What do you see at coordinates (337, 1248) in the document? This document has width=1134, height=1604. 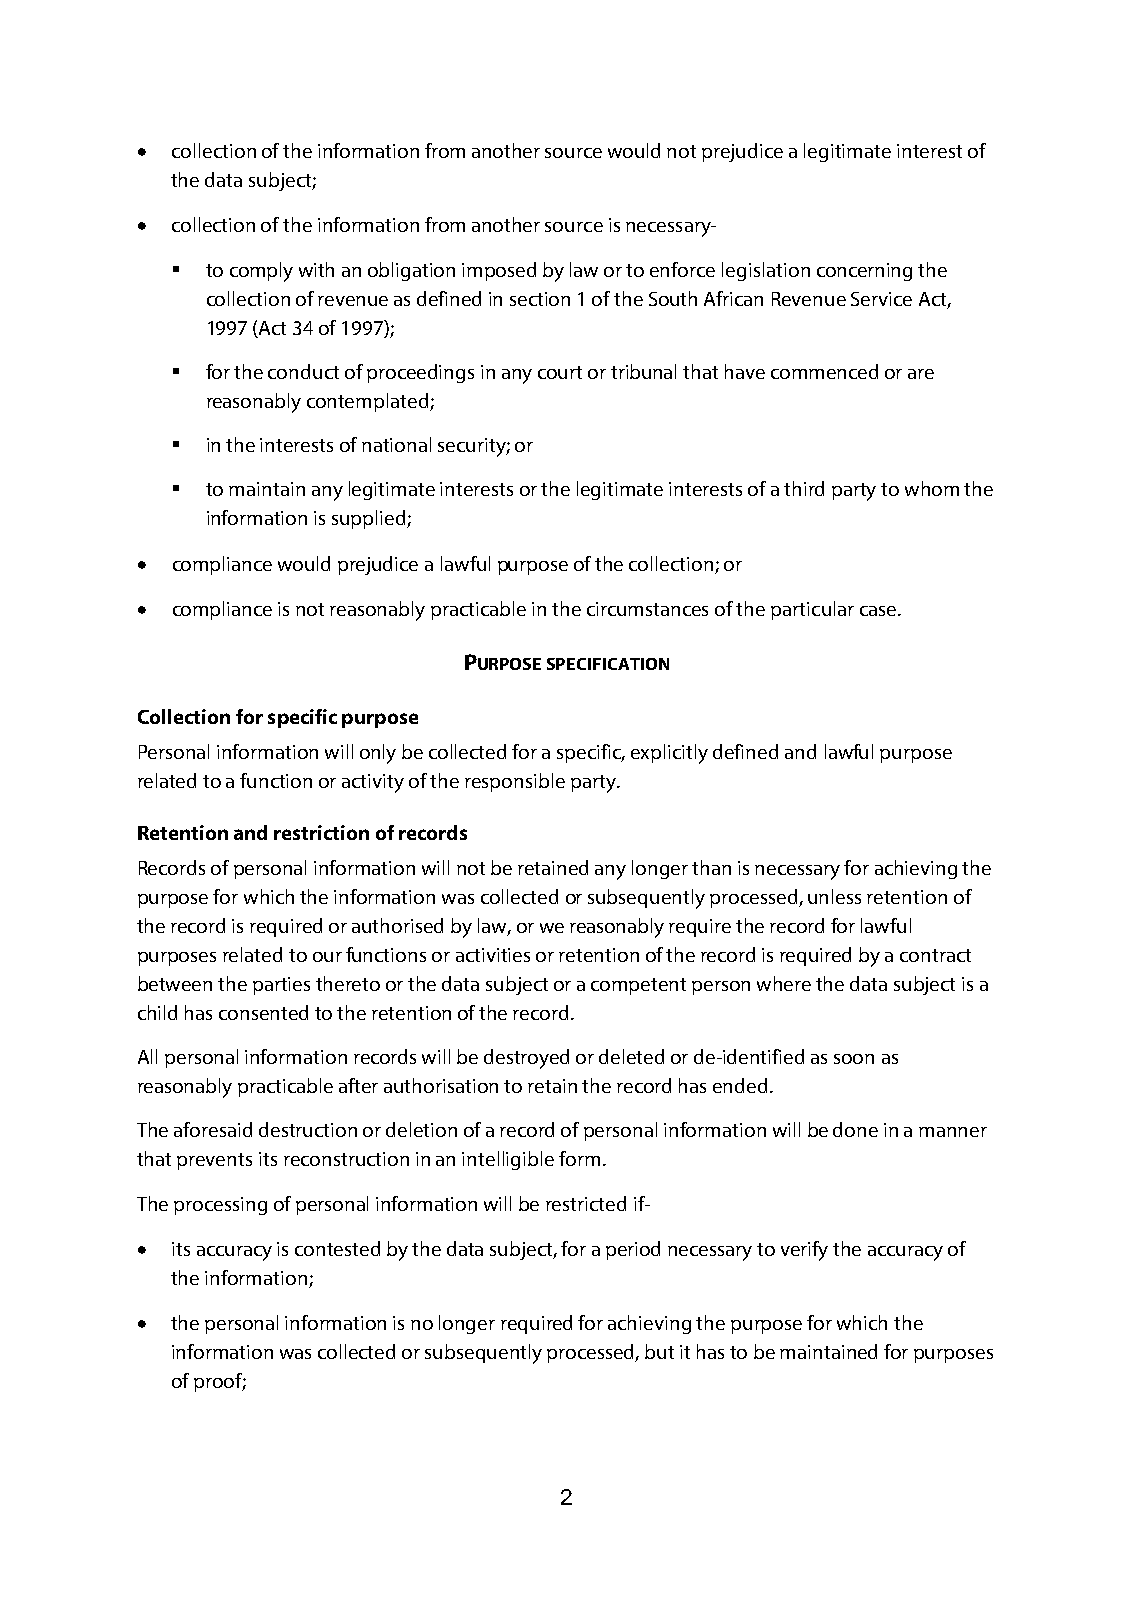 I see `contested` at bounding box center [337, 1248].
